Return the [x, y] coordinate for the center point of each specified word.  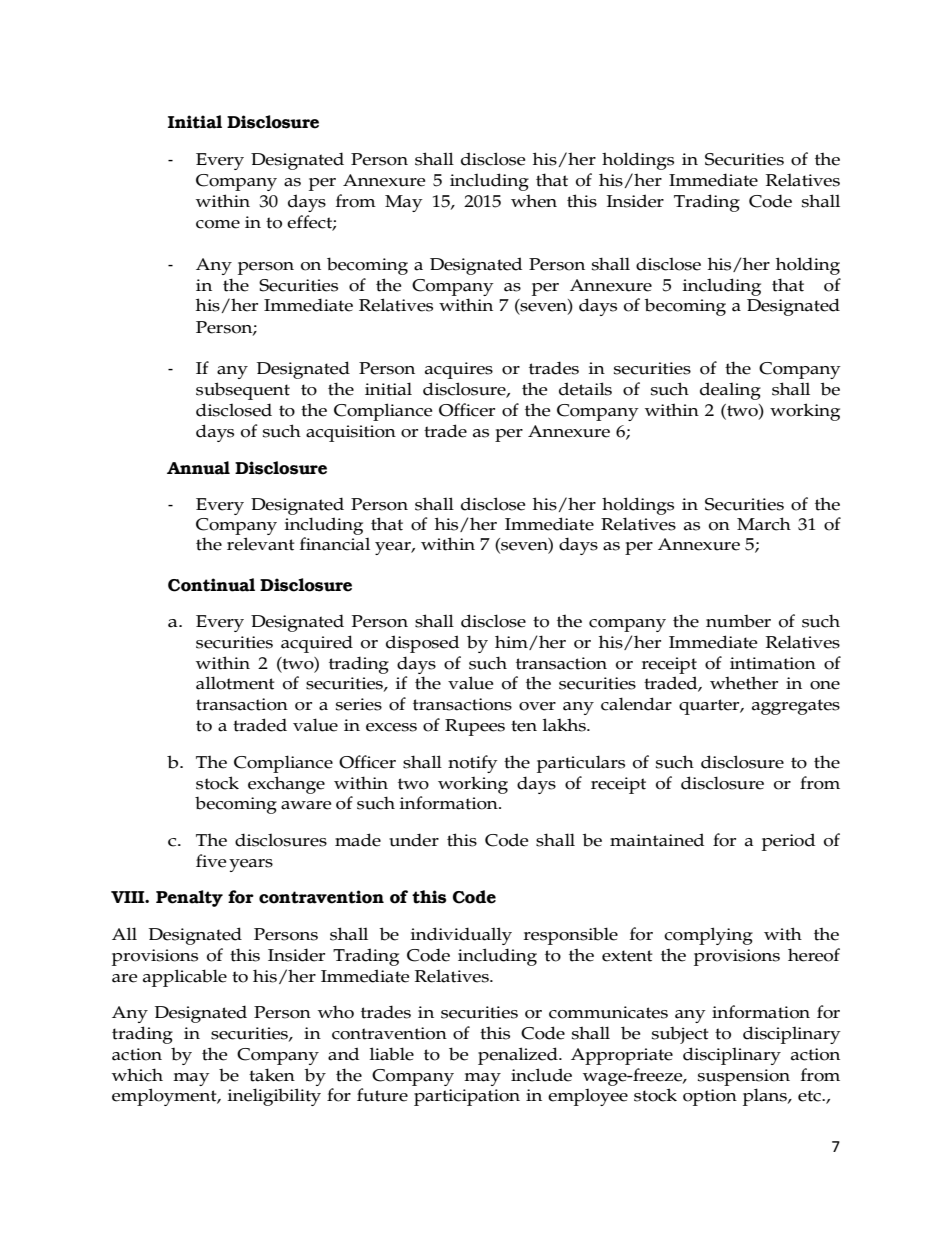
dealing [730, 391]
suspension [744, 1077]
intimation [773, 663]
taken [272, 1075]
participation [467, 1097]
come [218, 224]
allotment [235, 683]
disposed [422, 644]
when [534, 201]
